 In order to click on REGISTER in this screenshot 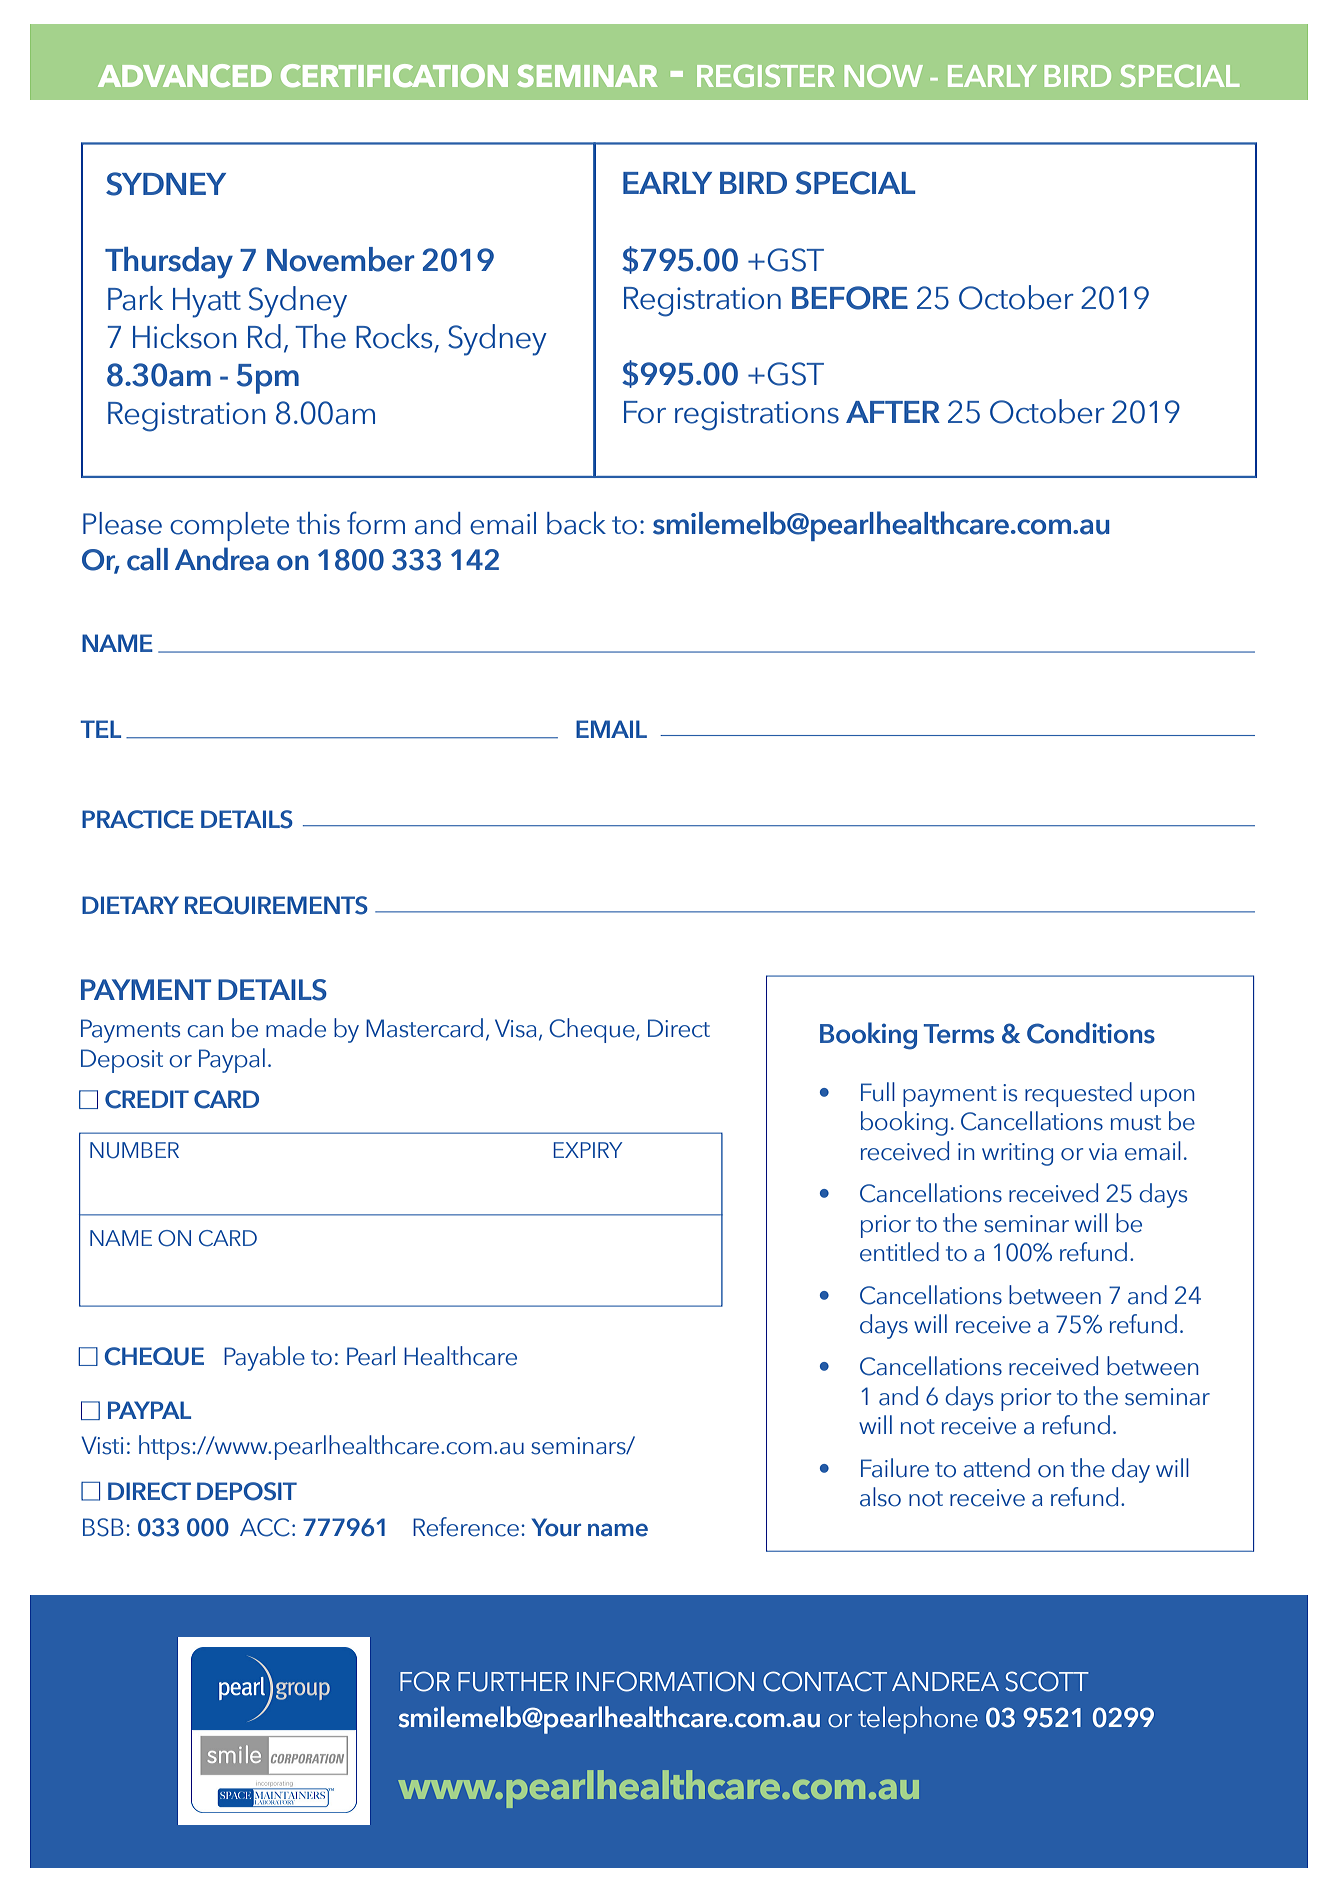, I will do `click(766, 75)`.
